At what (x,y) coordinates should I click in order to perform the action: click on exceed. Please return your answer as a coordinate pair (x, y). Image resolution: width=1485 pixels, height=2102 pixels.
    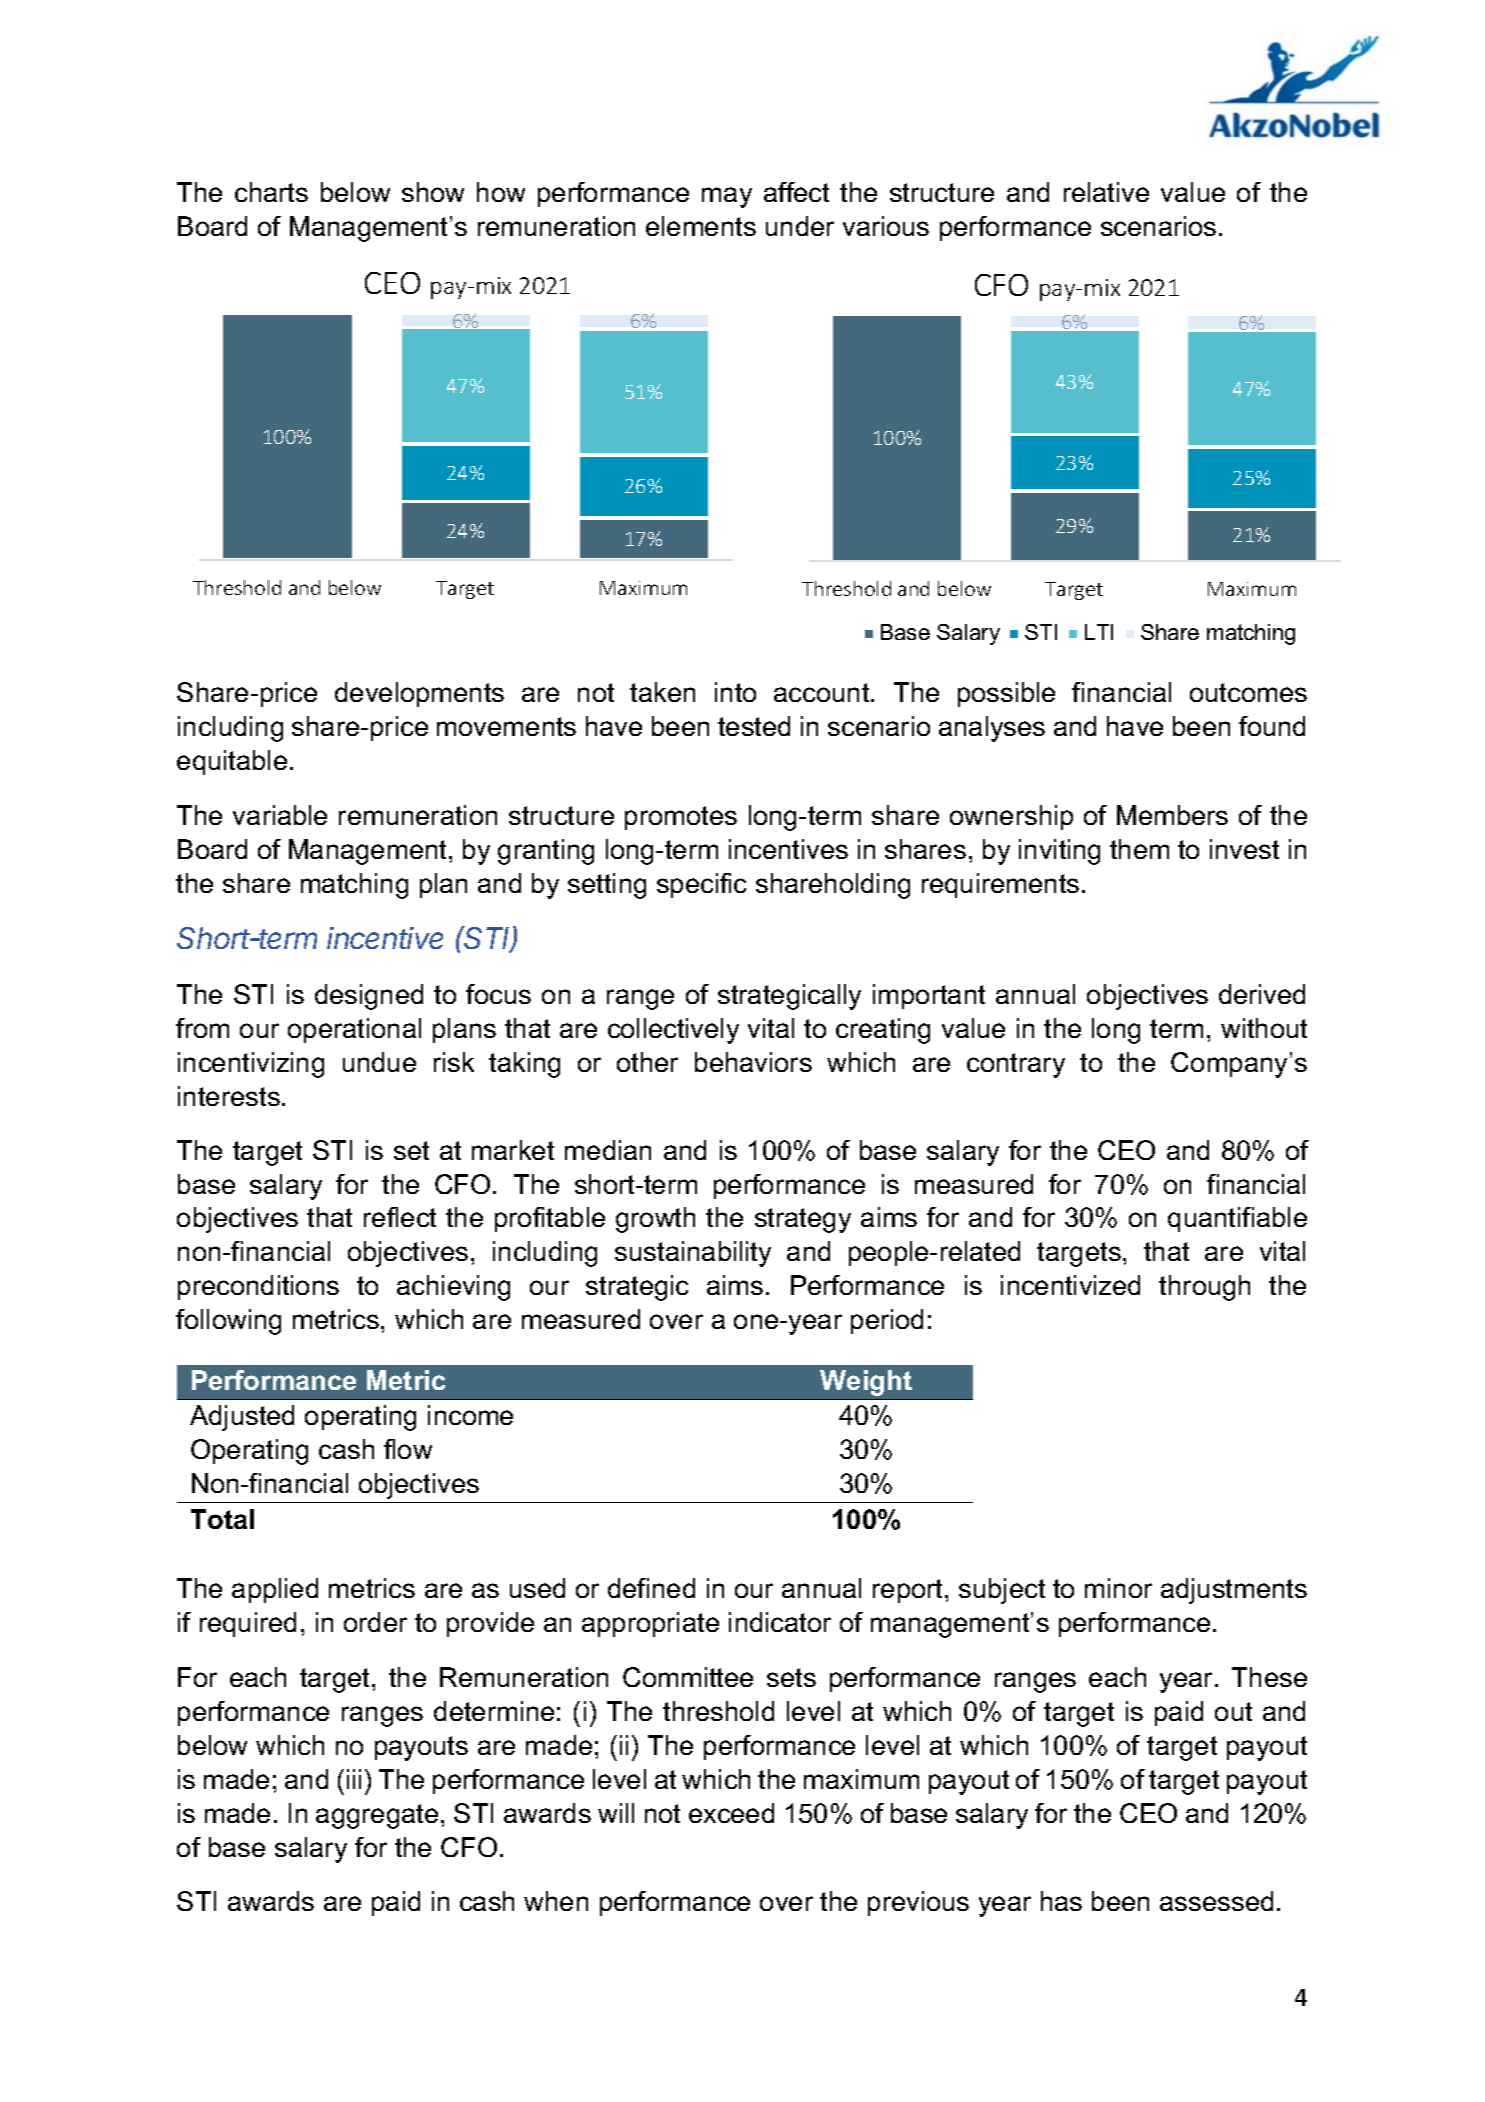
    Looking at the image, I should click on (731, 1813).
